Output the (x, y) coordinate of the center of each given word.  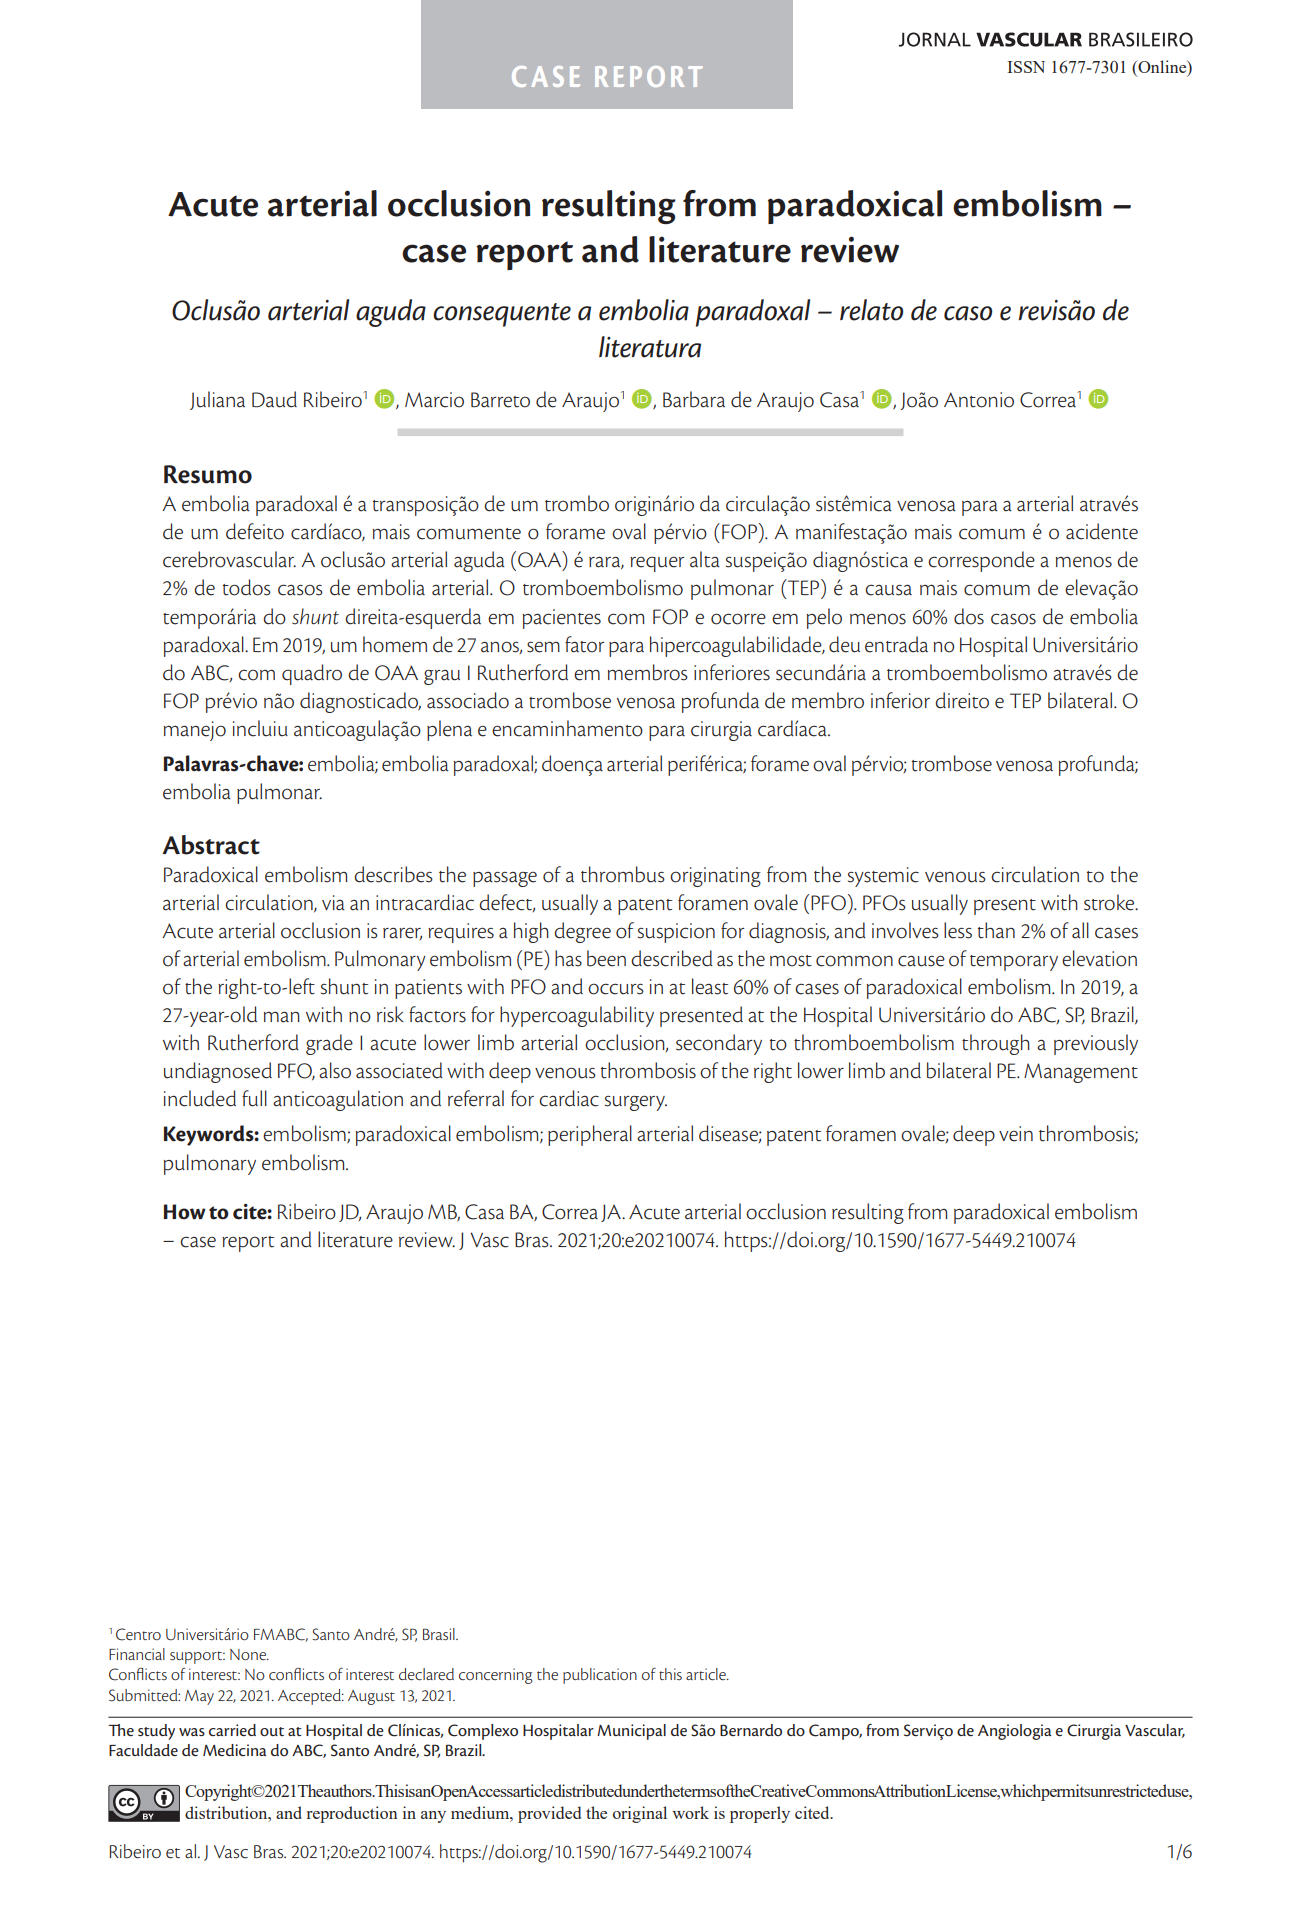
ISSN (1026, 67)
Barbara (694, 399)
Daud (274, 399)
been (606, 958)
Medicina (235, 1750)
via (333, 903)
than (996, 930)
